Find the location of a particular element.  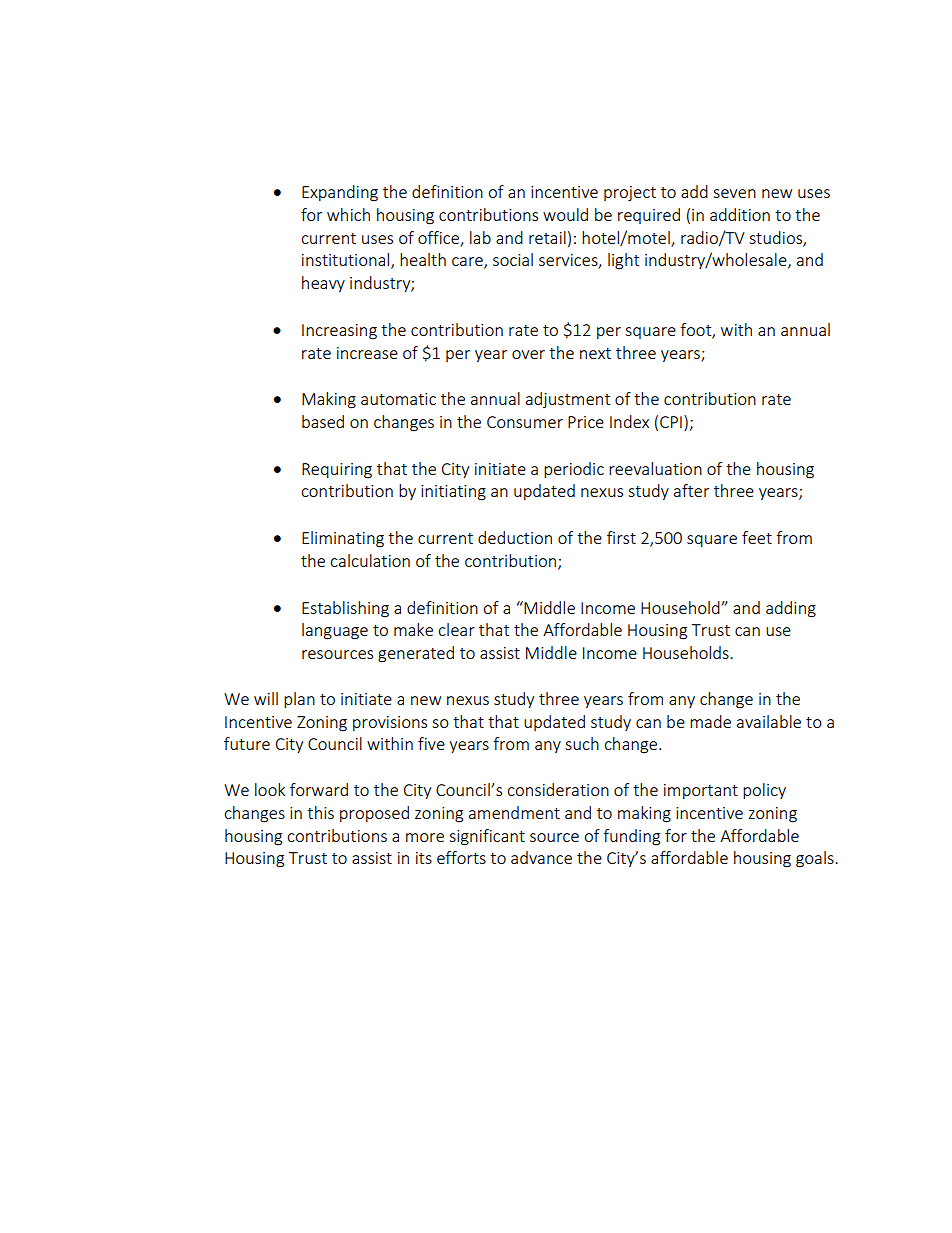

would is located at coordinates (565, 214).
